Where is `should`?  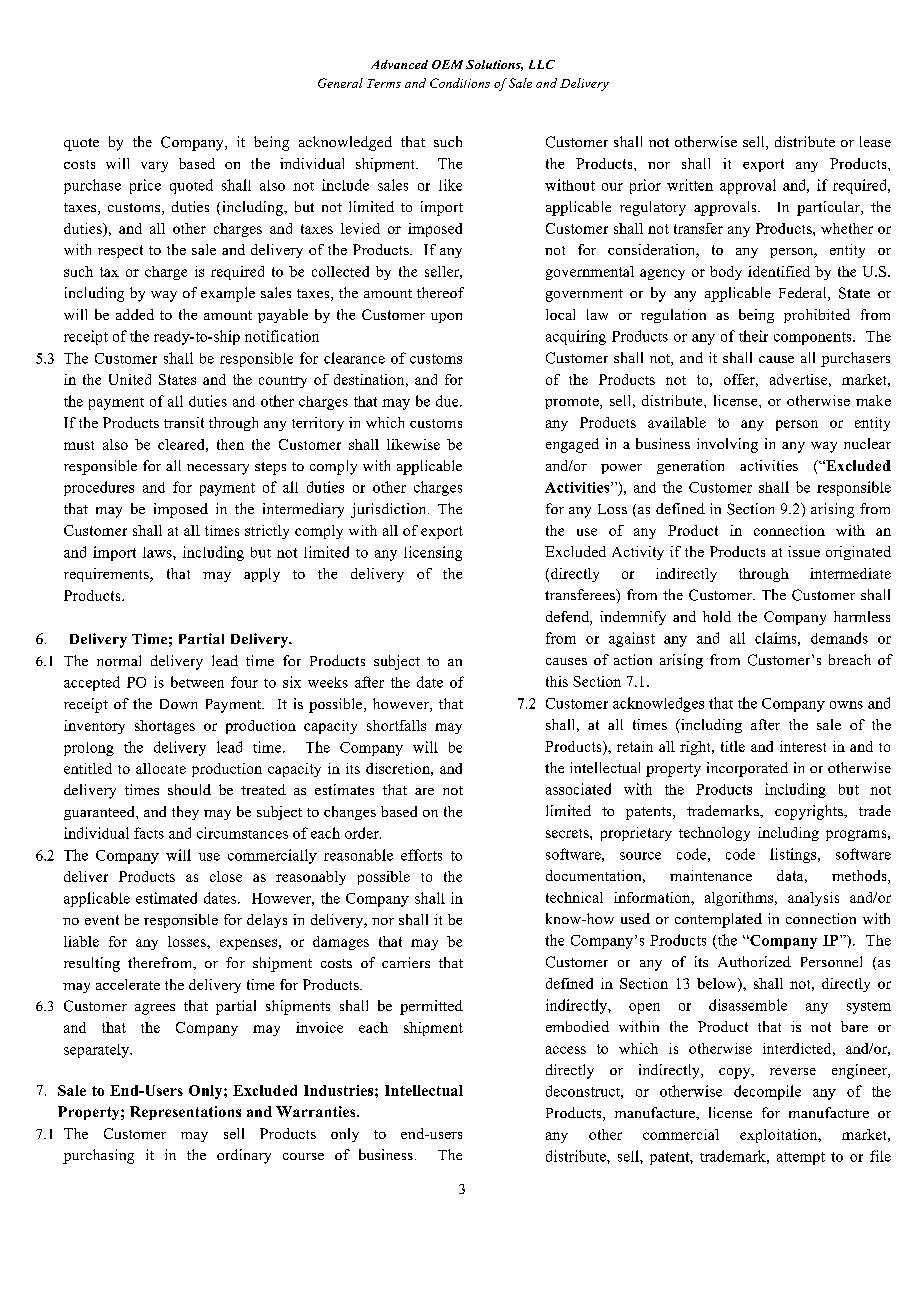
should is located at coordinates (189, 789).
